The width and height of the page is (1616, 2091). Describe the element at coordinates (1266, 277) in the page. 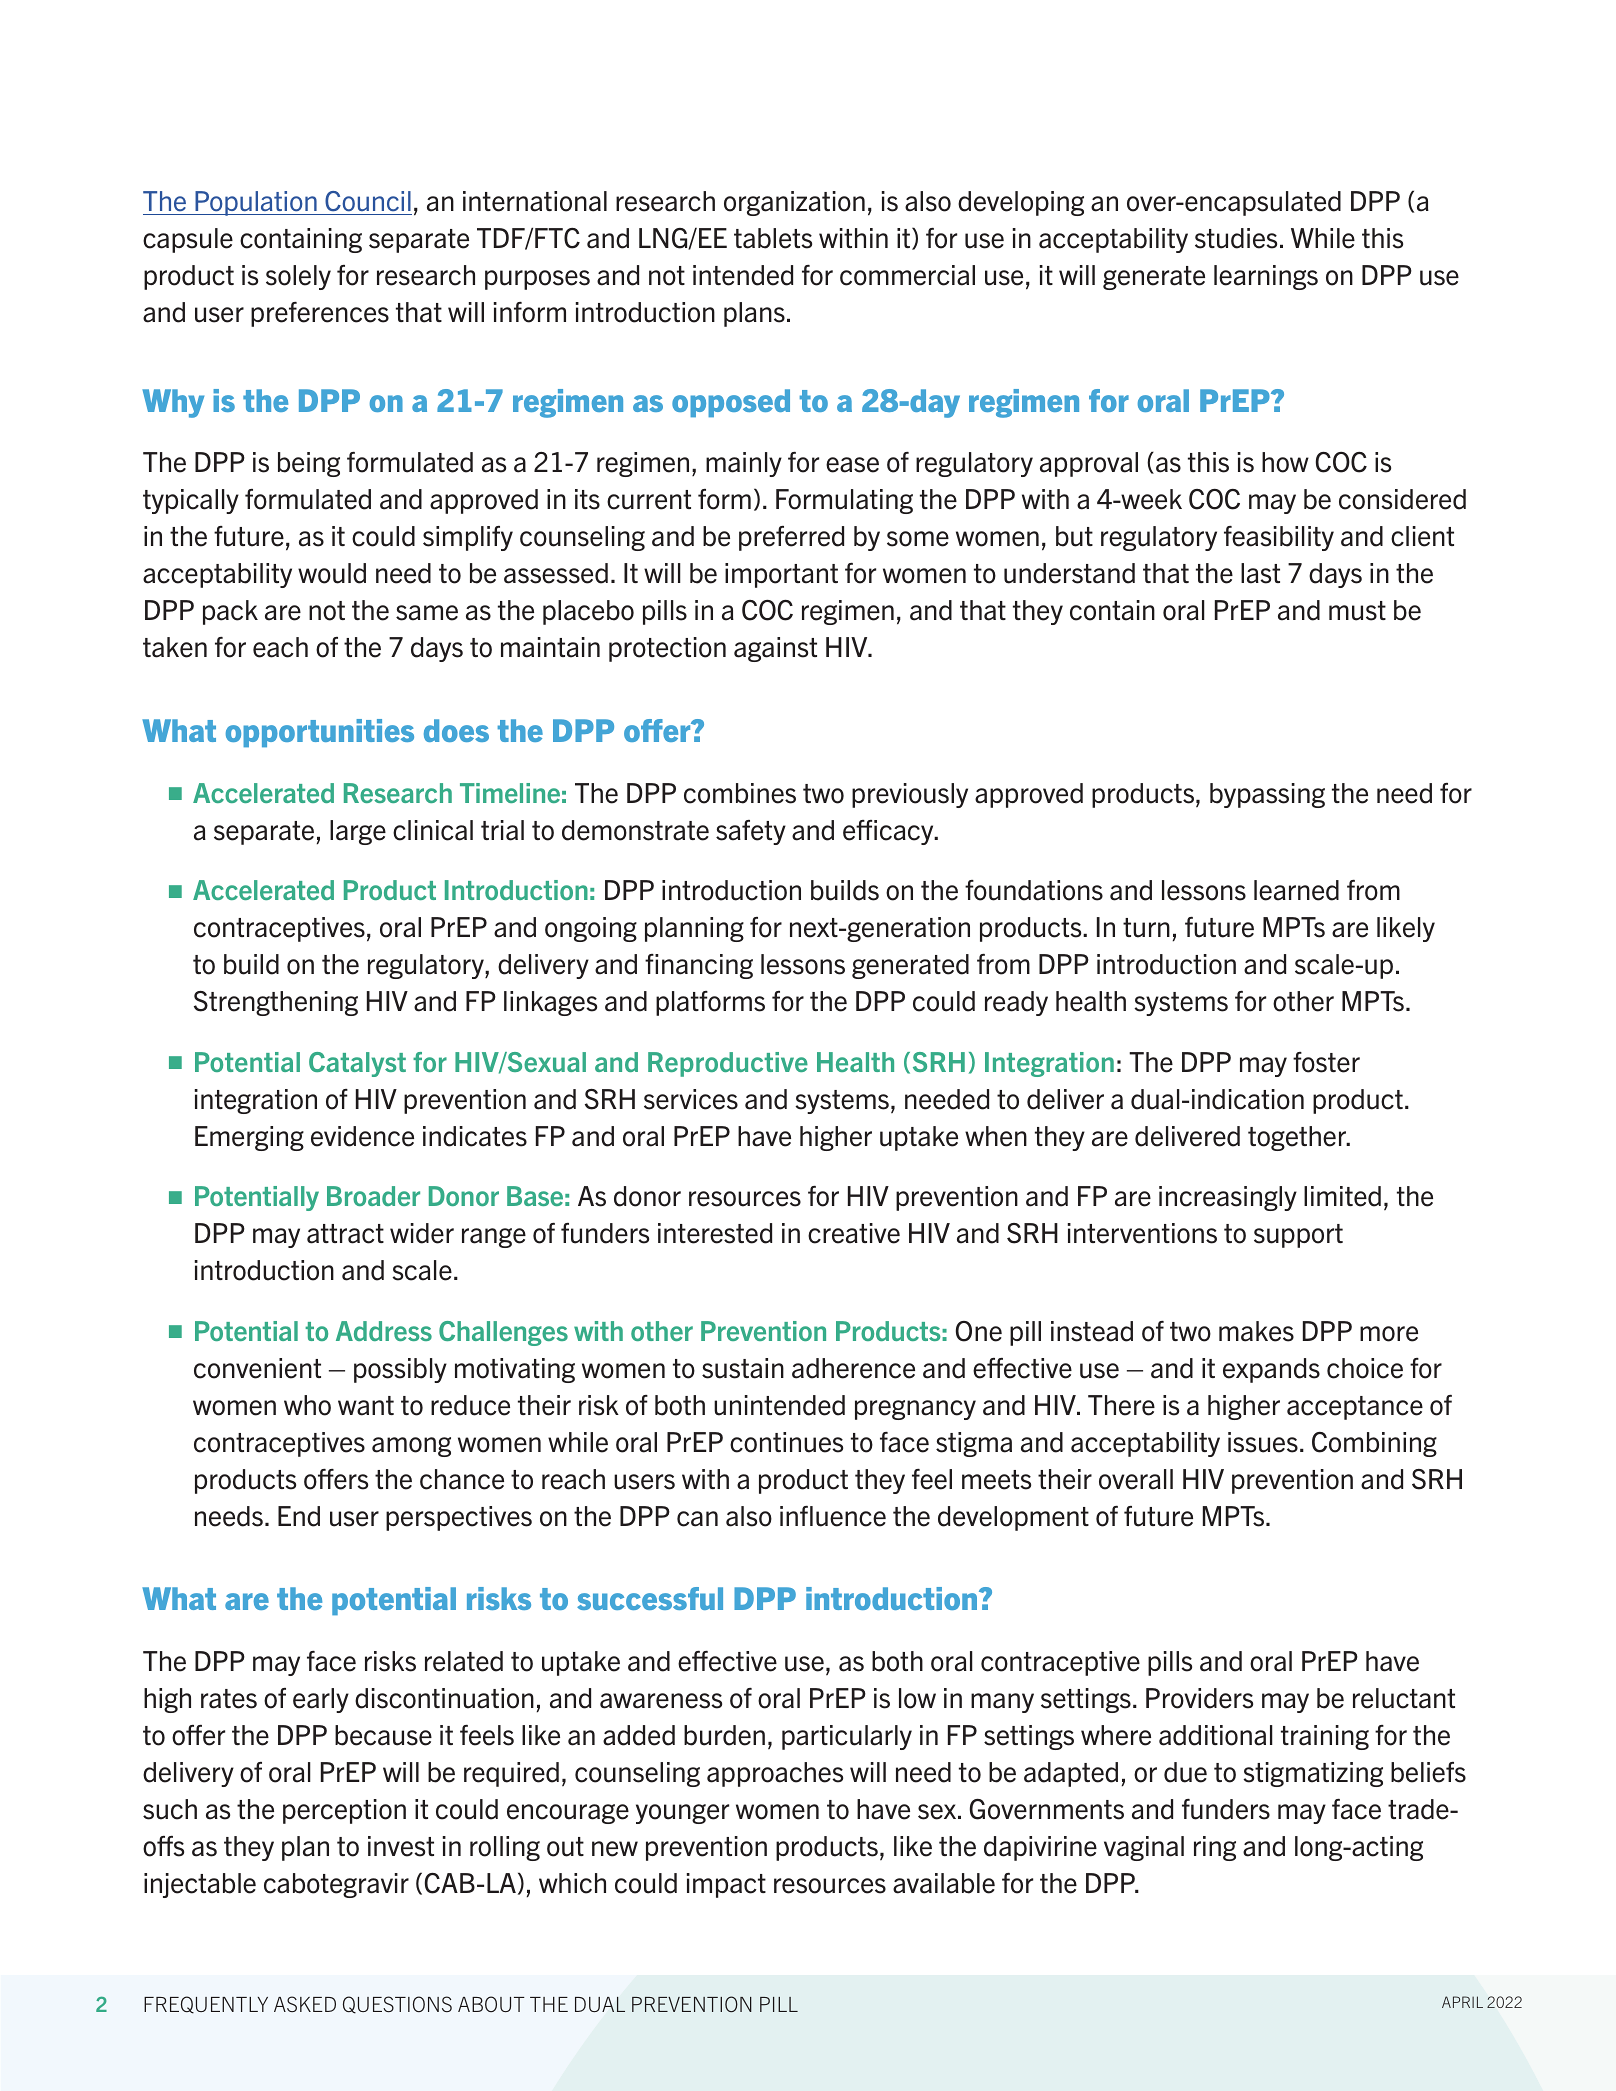

I see `learnings` at that location.
